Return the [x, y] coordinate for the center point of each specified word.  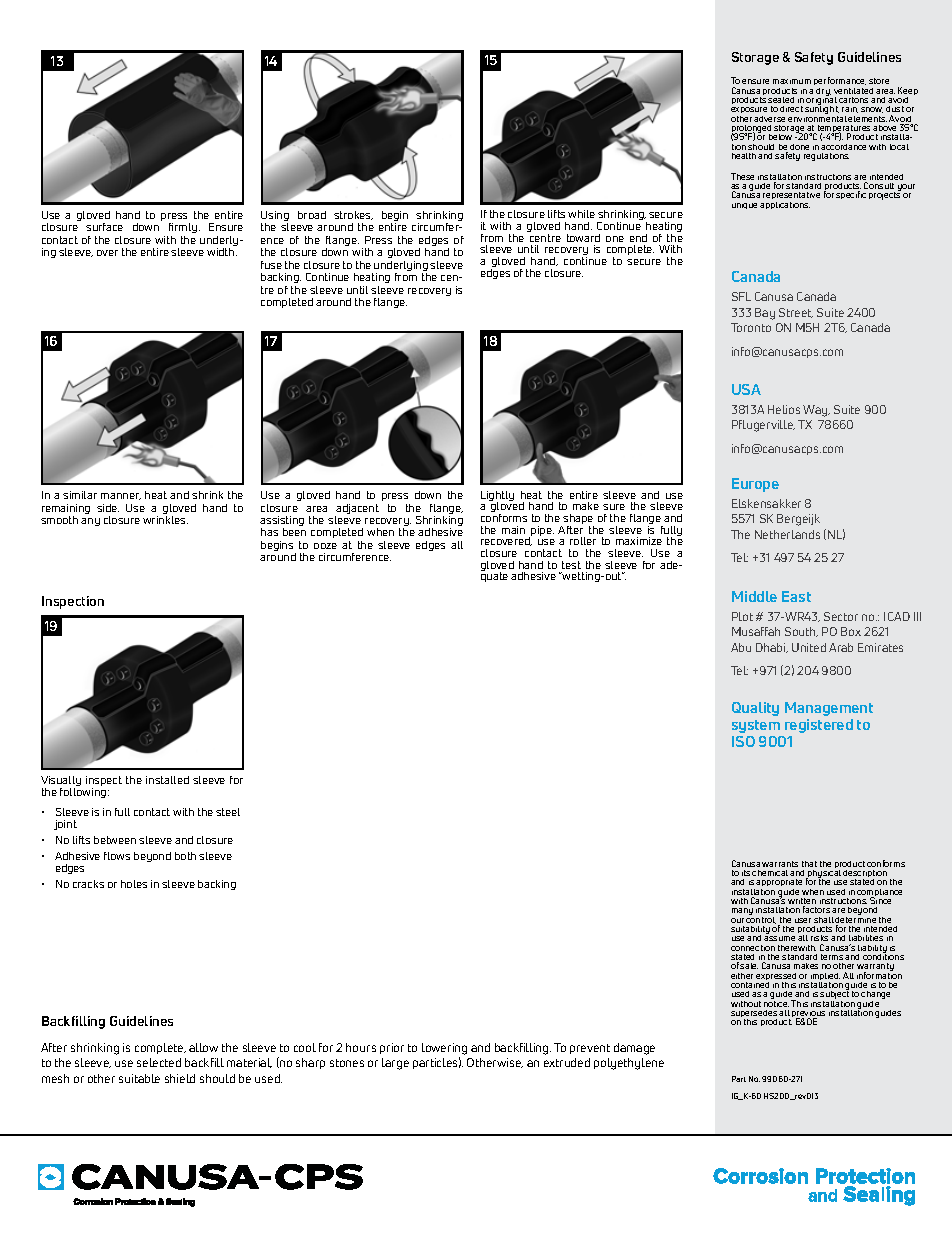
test [571, 565]
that [809, 864]
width [222, 252]
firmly [183, 230]
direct [791, 109]
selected [159, 1062]
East [796, 596]
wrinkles [165, 520]
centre [545, 238]
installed [167, 780]
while [581, 214]
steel [228, 812]
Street [796, 313]
